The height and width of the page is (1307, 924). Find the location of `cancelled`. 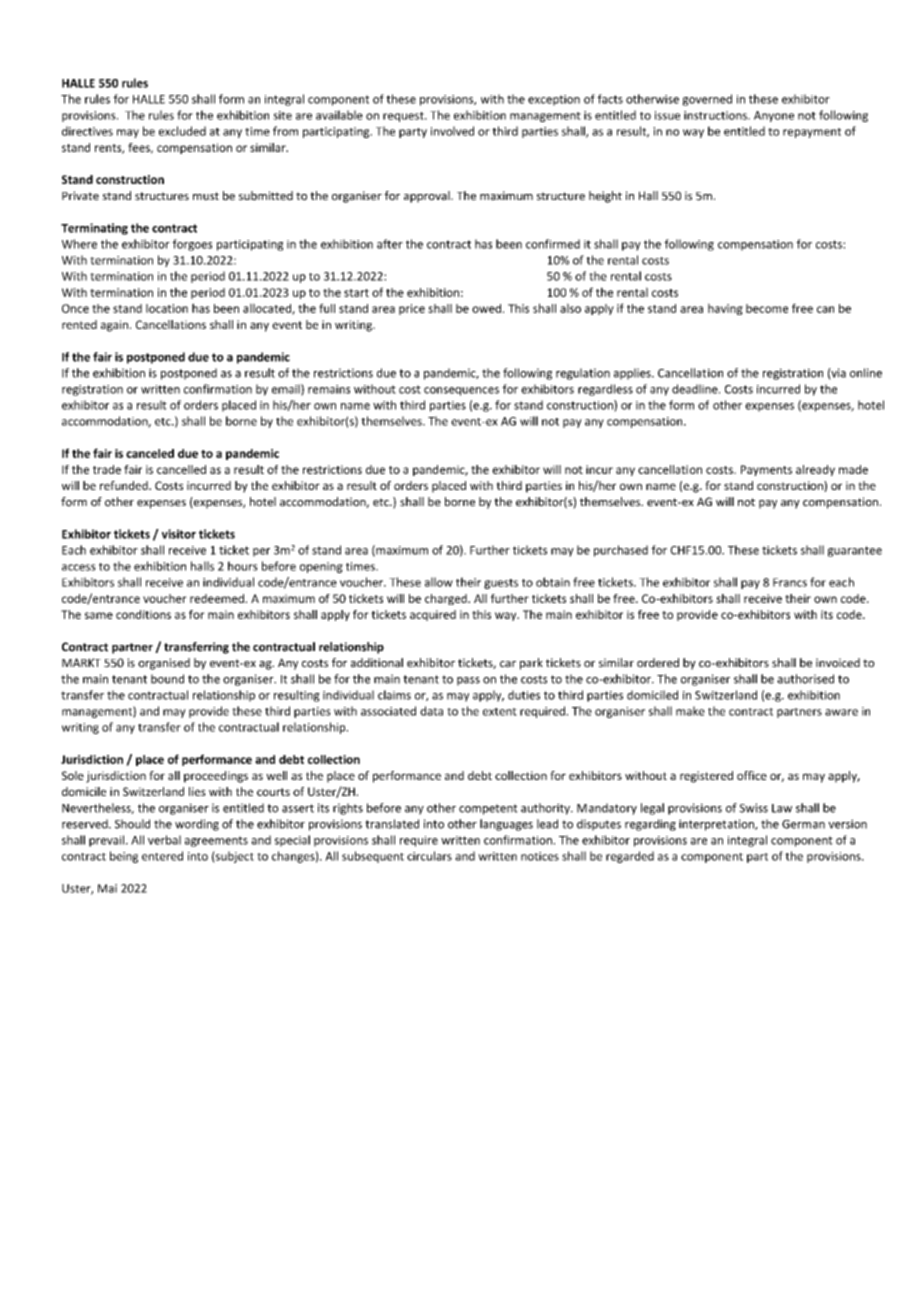

cancelled is located at coordinates (181, 469).
